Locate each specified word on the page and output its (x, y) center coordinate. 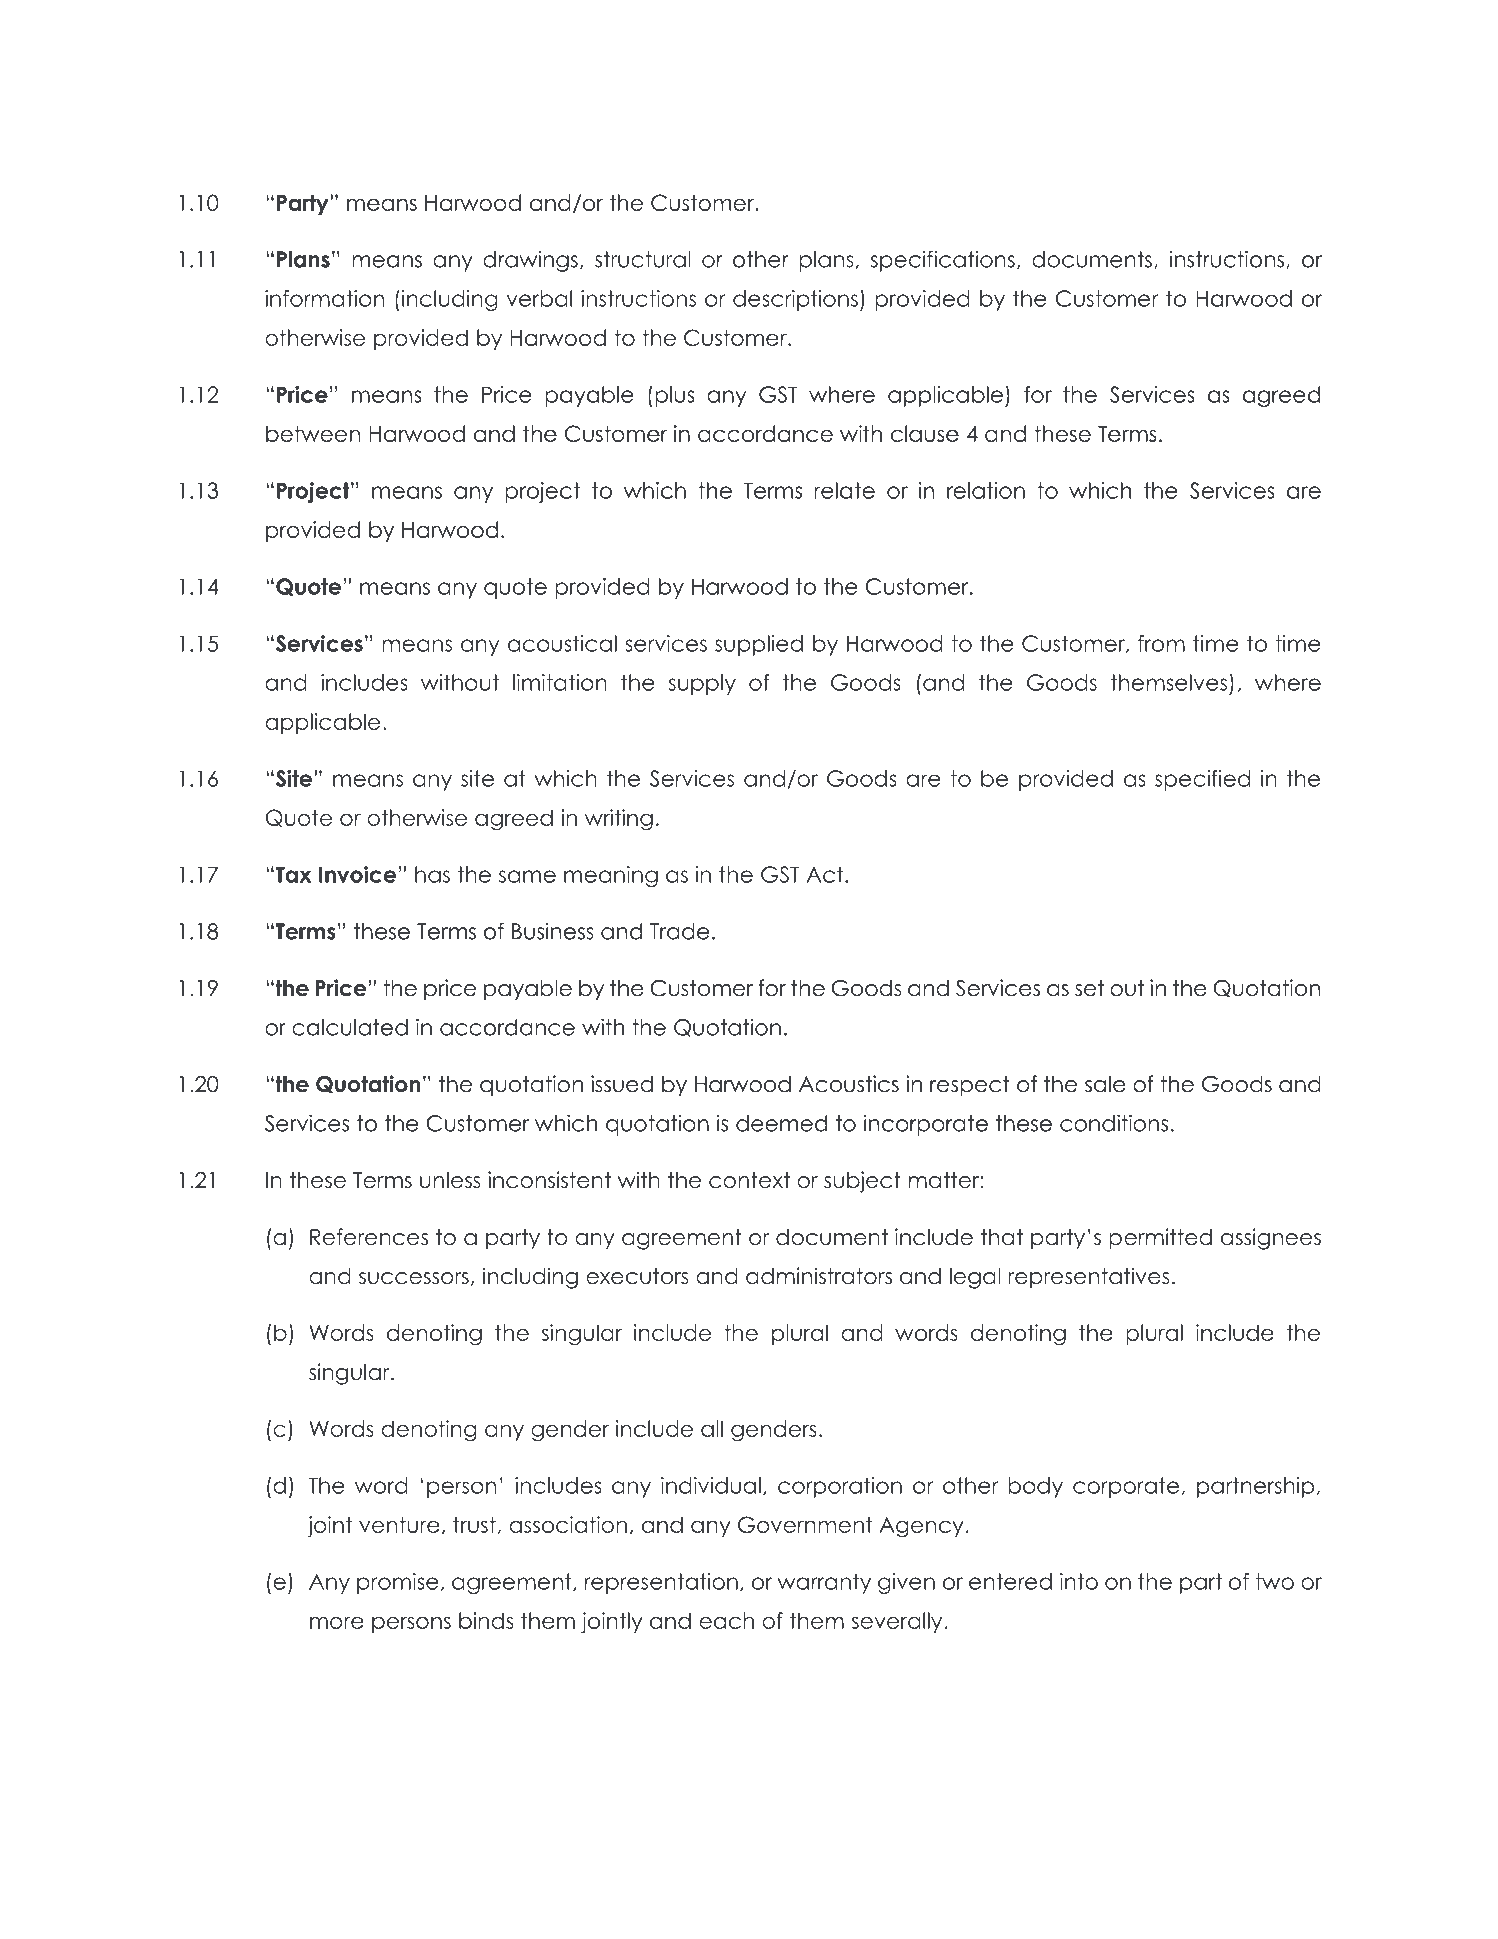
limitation (560, 682)
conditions (1114, 1123)
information (324, 298)
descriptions (795, 300)
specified (1202, 780)
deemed (781, 1123)
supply (702, 684)
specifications (943, 261)
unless (450, 1180)
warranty (824, 1583)
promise (398, 1583)
